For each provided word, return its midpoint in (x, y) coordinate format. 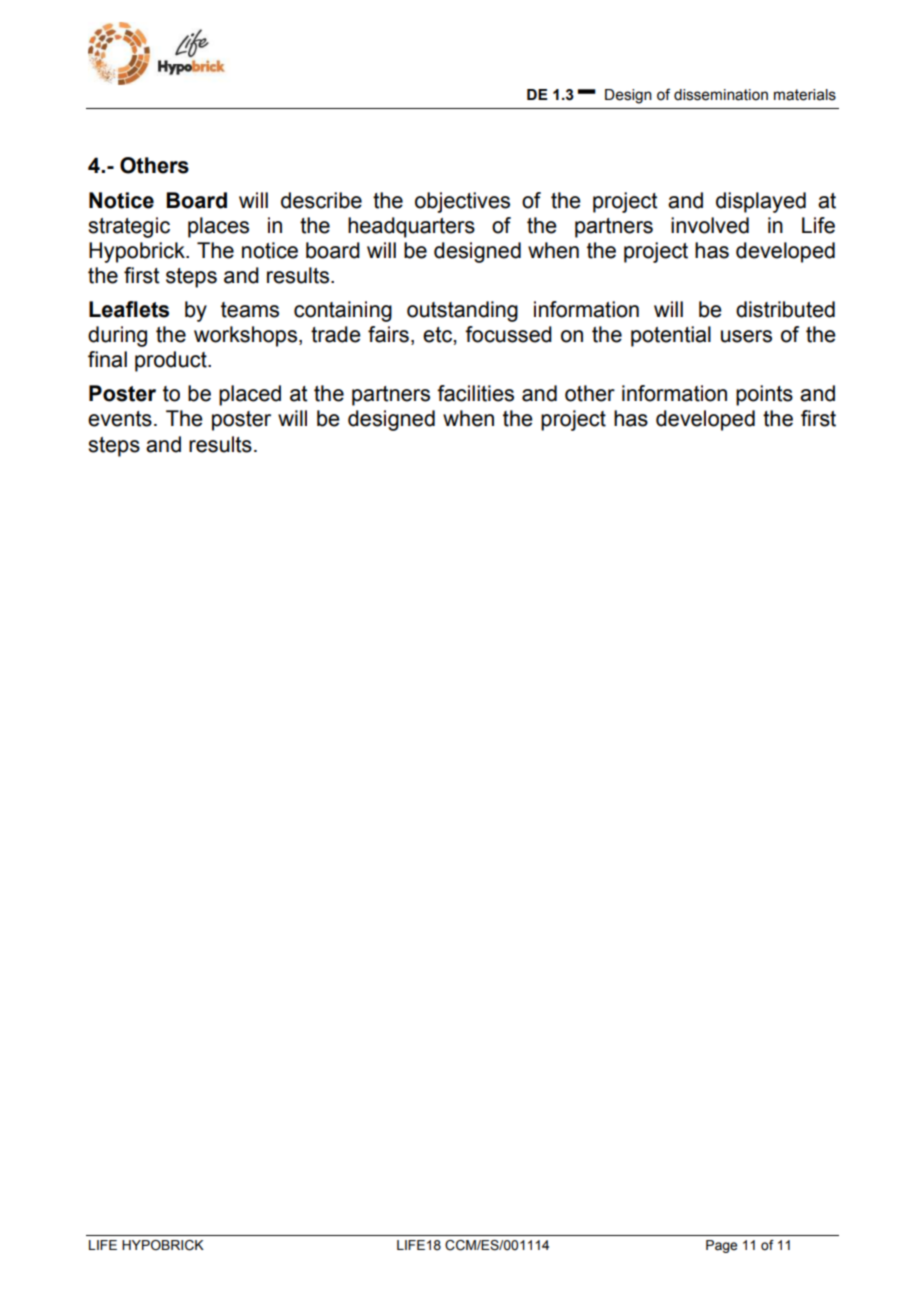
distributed (785, 309)
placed (250, 395)
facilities (475, 393)
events (120, 419)
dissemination (721, 95)
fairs (388, 334)
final (107, 359)
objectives (462, 202)
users (746, 336)
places (218, 227)
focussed (508, 334)
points (764, 395)
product (172, 361)
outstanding (462, 311)
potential (671, 336)
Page (721, 1246)
